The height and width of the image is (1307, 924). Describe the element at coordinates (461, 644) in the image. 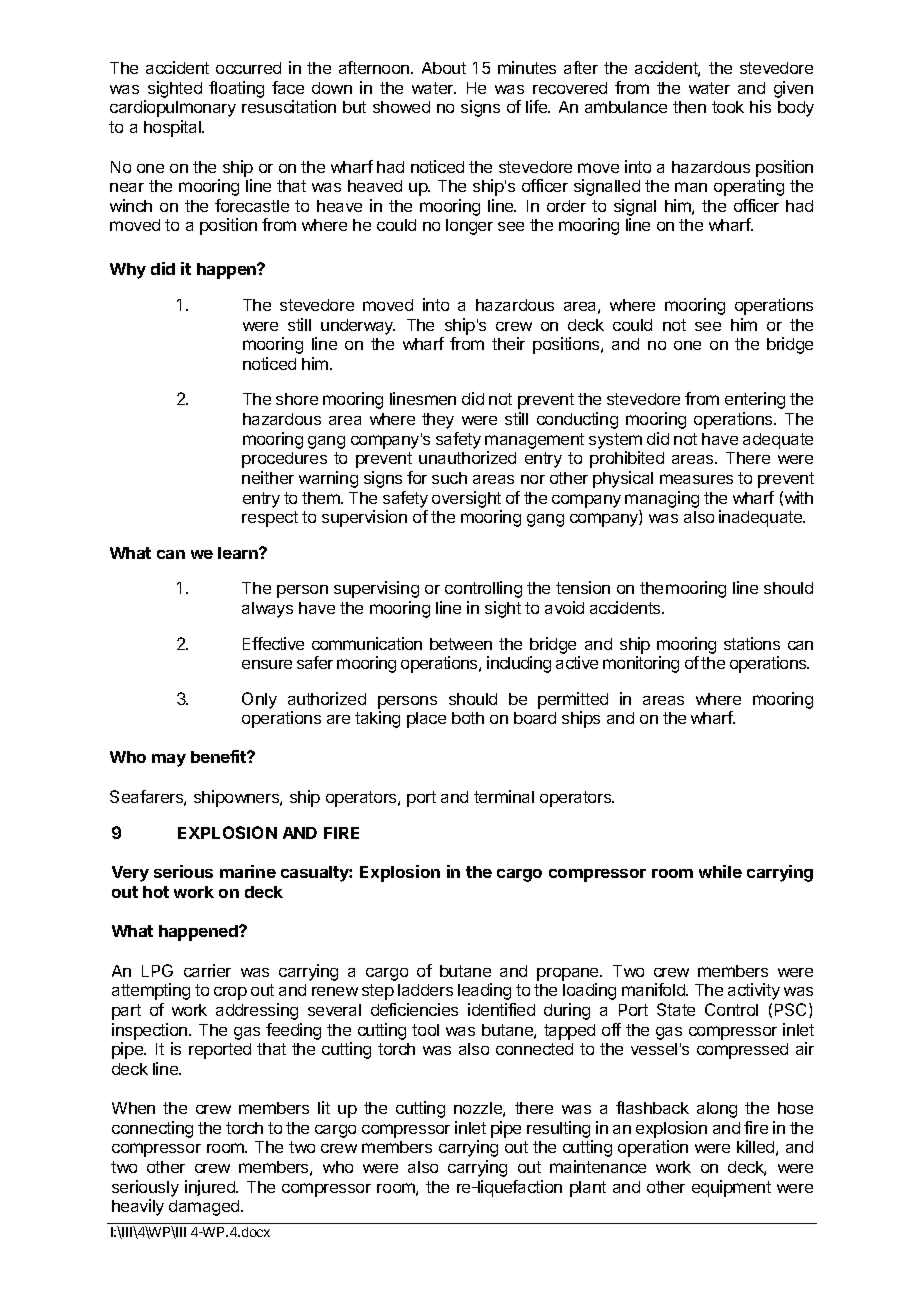

I see `between` at that location.
